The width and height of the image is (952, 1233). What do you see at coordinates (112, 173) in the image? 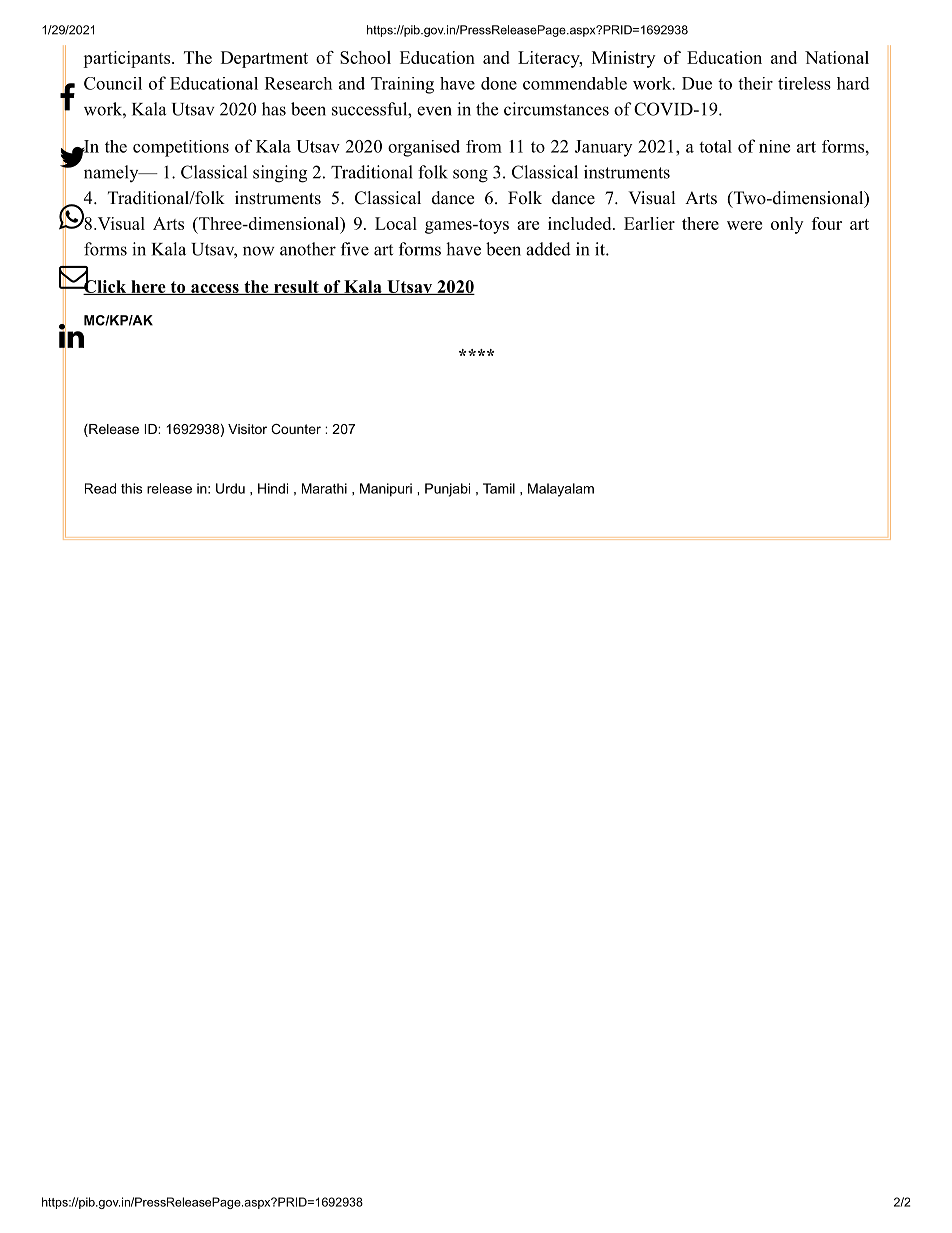
I see `namely` at bounding box center [112, 173].
